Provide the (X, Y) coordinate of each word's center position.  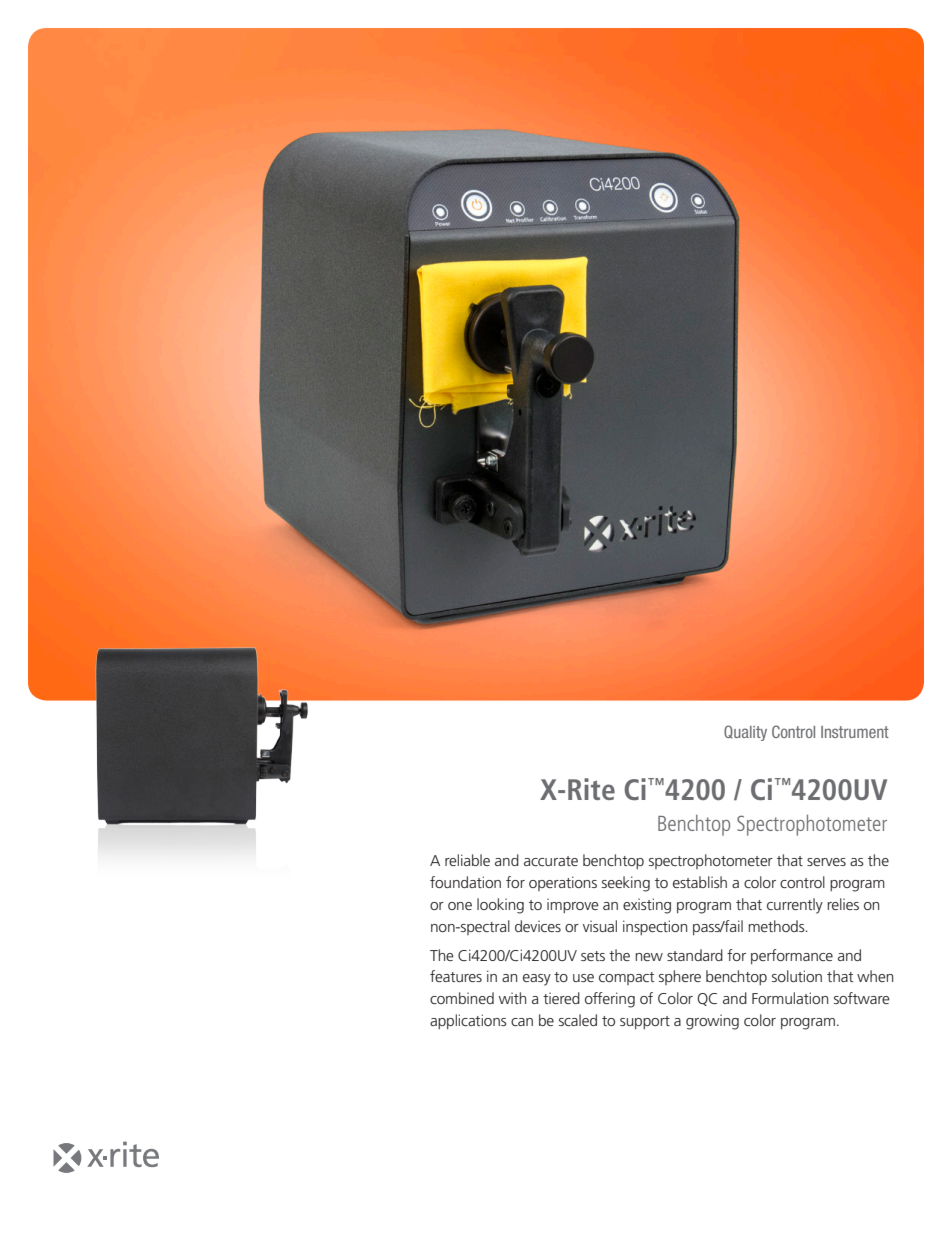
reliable (467, 860)
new (649, 957)
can (522, 1022)
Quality (745, 733)
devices (538, 926)
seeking (626, 884)
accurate (551, 861)
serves (826, 862)
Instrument (855, 732)
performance (792, 956)
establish (700, 882)
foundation (465, 882)
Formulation (790, 998)
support (645, 1022)
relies (843, 904)
